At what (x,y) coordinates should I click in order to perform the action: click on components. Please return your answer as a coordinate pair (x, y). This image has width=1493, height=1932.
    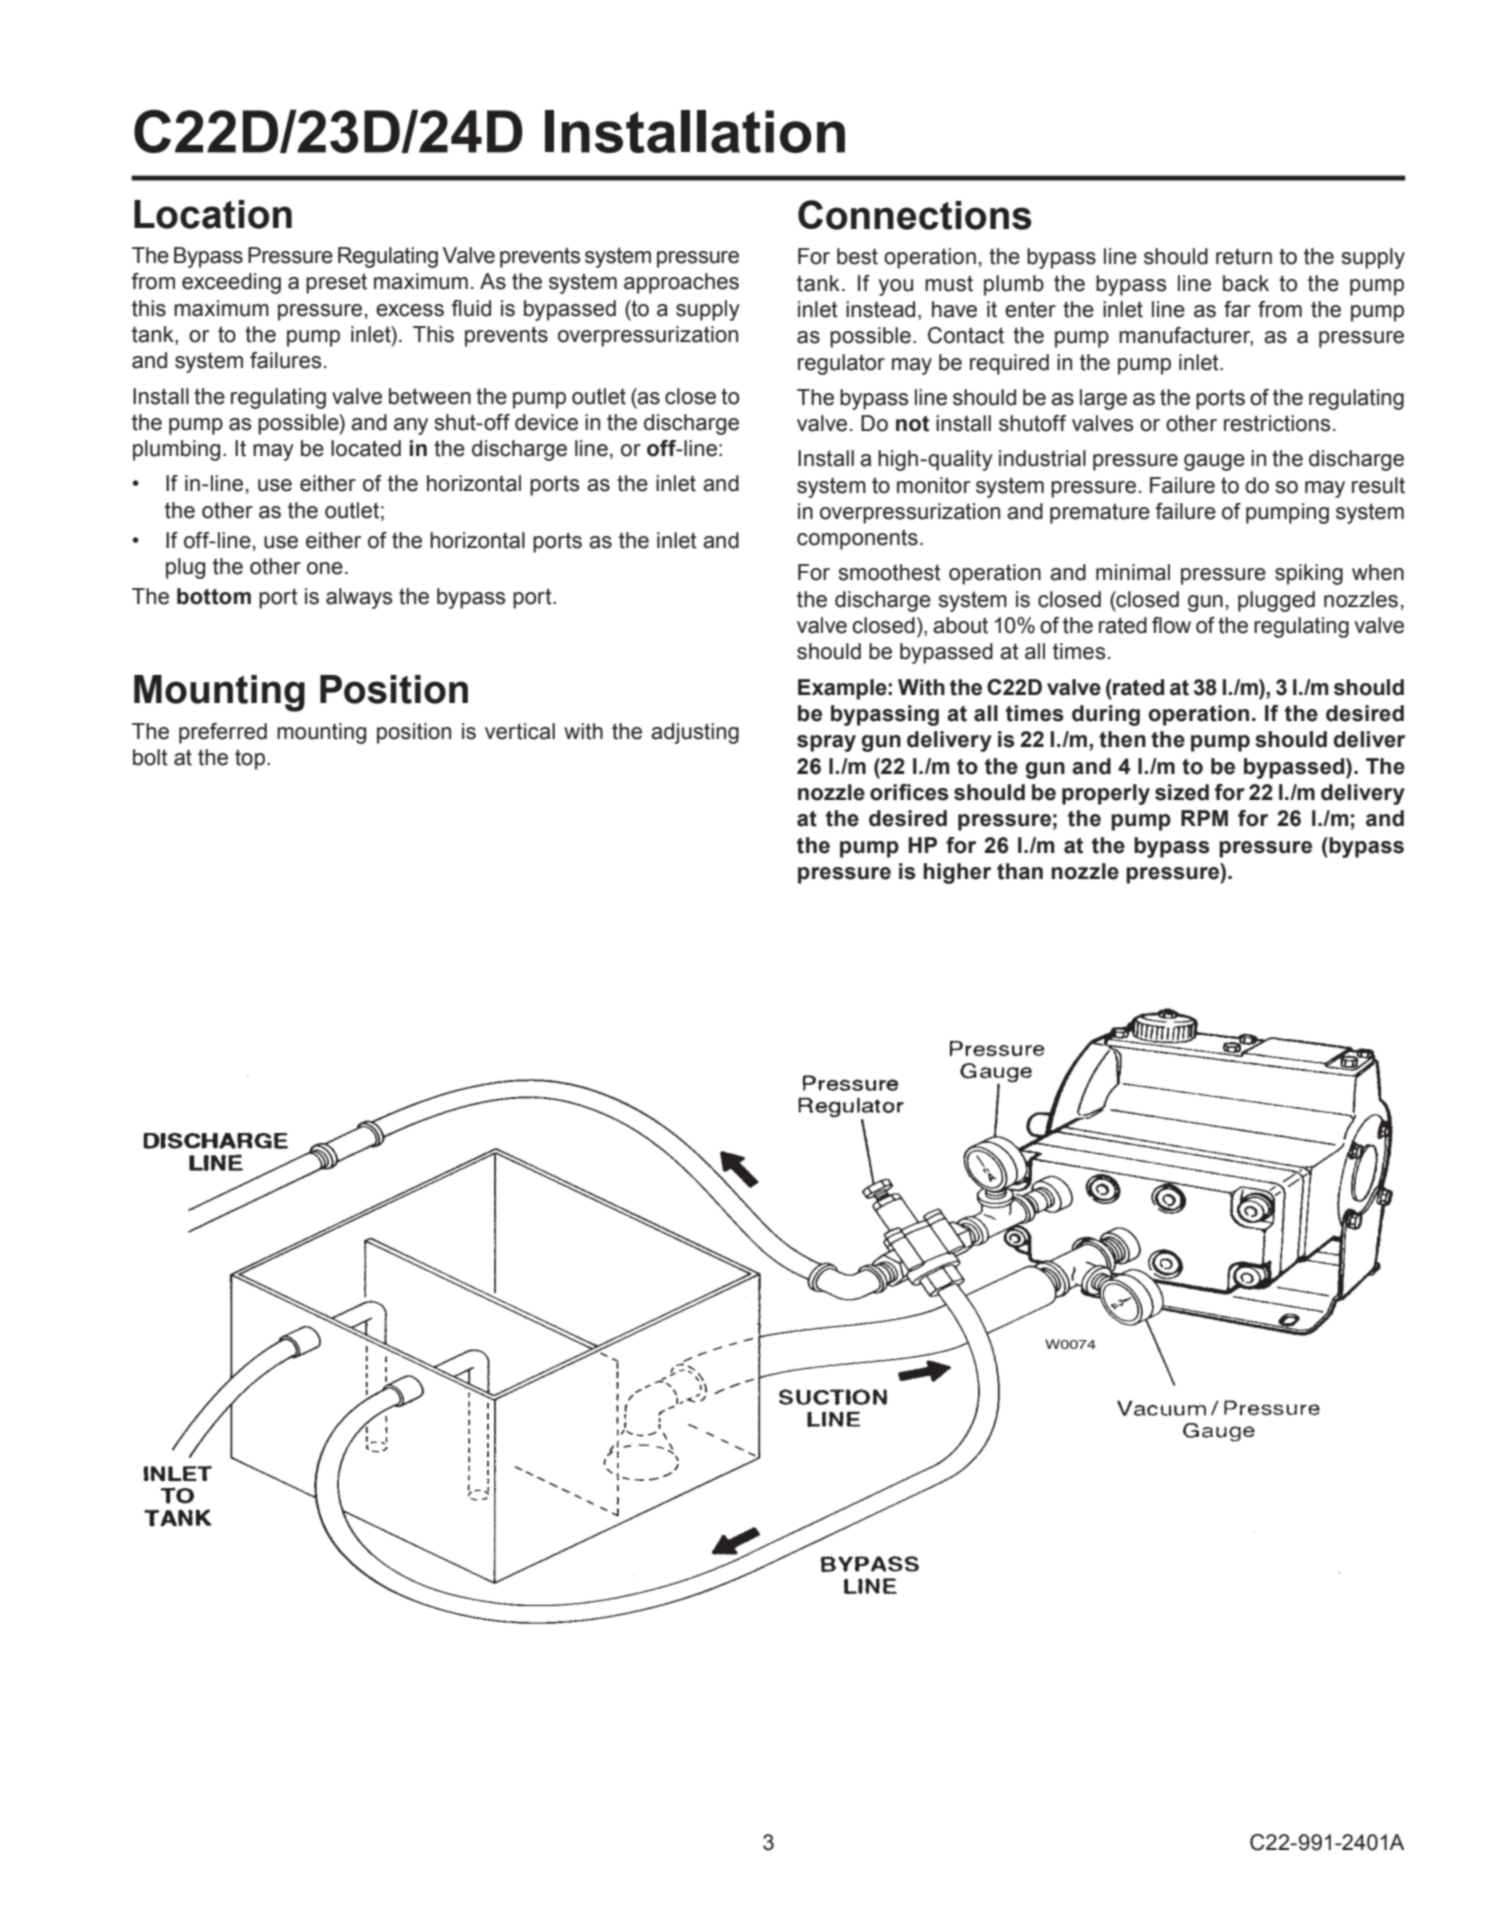
    Looking at the image, I should click on (857, 539).
